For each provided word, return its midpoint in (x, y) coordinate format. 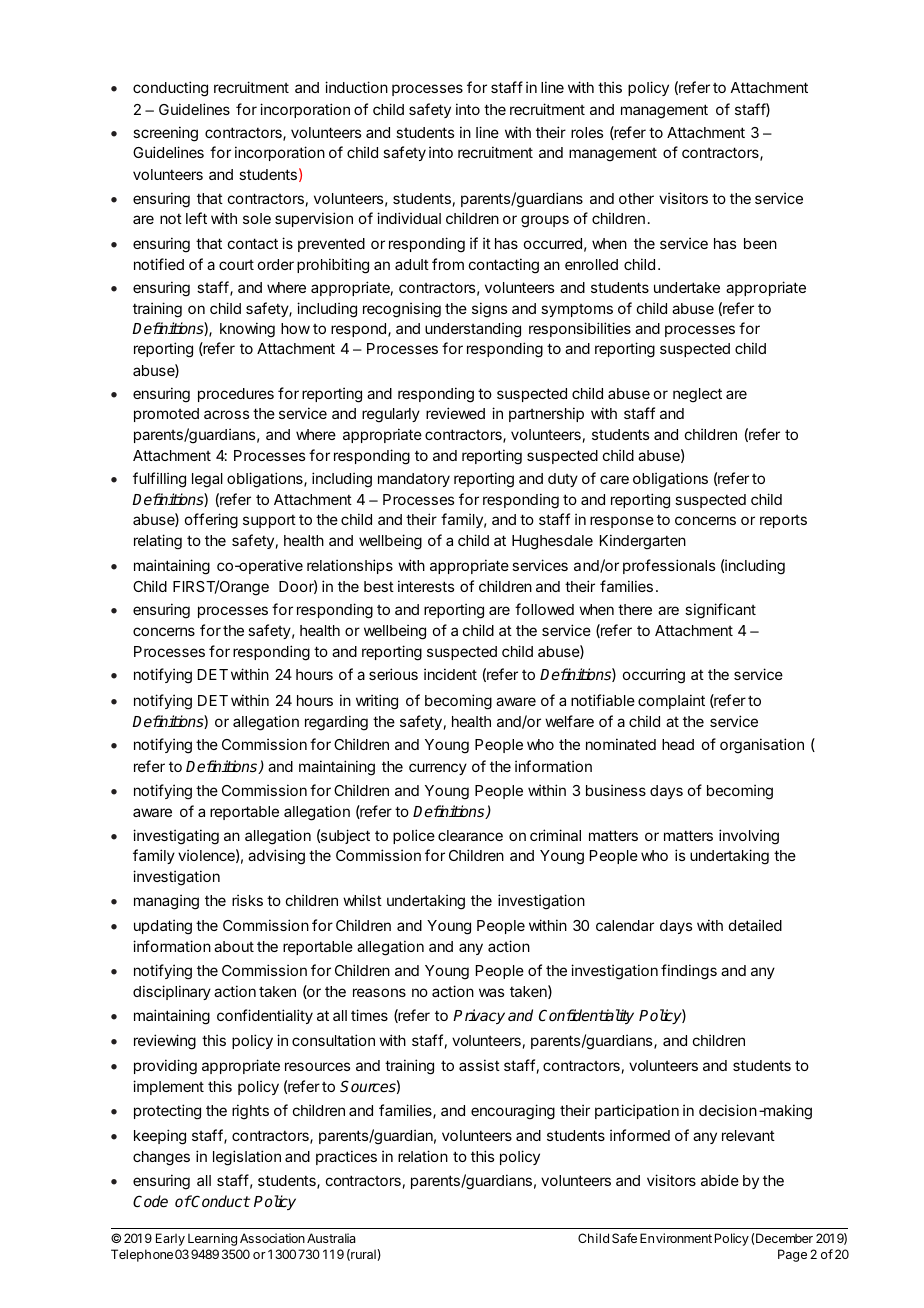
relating (158, 542)
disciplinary (172, 992)
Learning (212, 1239)
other (636, 198)
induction (356, 87)
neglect (697, 395)
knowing (247, 330)
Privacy (479, 1016)
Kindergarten (643, 542)
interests (426, 586)
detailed (755, 925)
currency (438, 769)
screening (165, 134)
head (678, 744)
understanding (473, 330)
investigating (176, 837)
